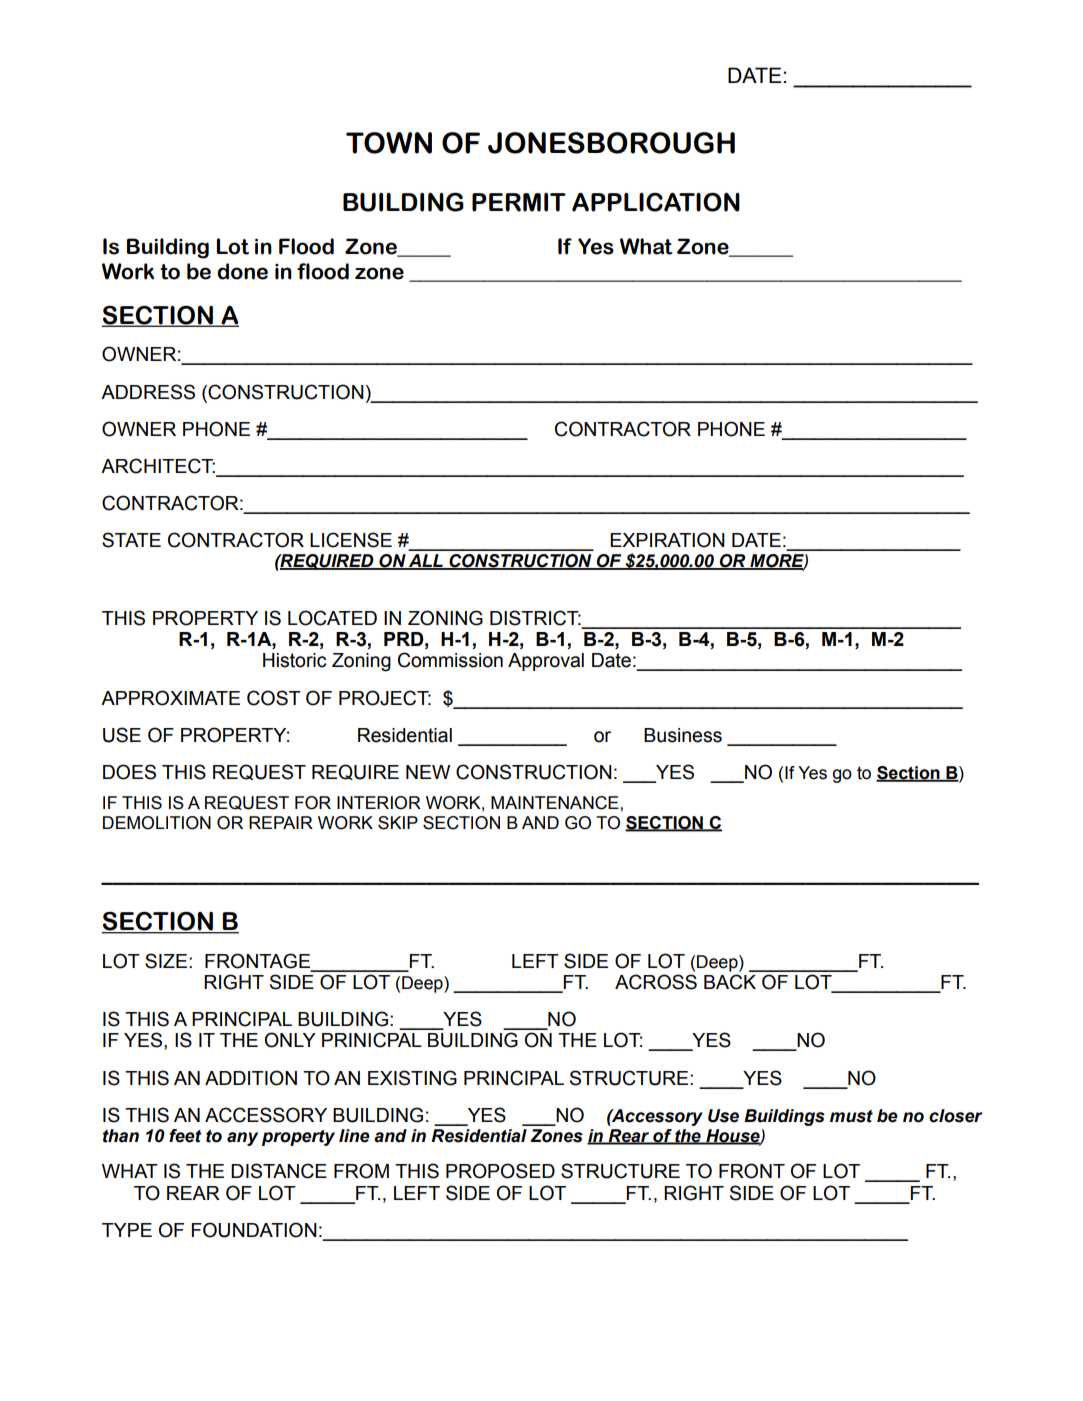  Describe the element at coordinates (556, 803) in the image. I see `MAINTENANCE` at that location.
